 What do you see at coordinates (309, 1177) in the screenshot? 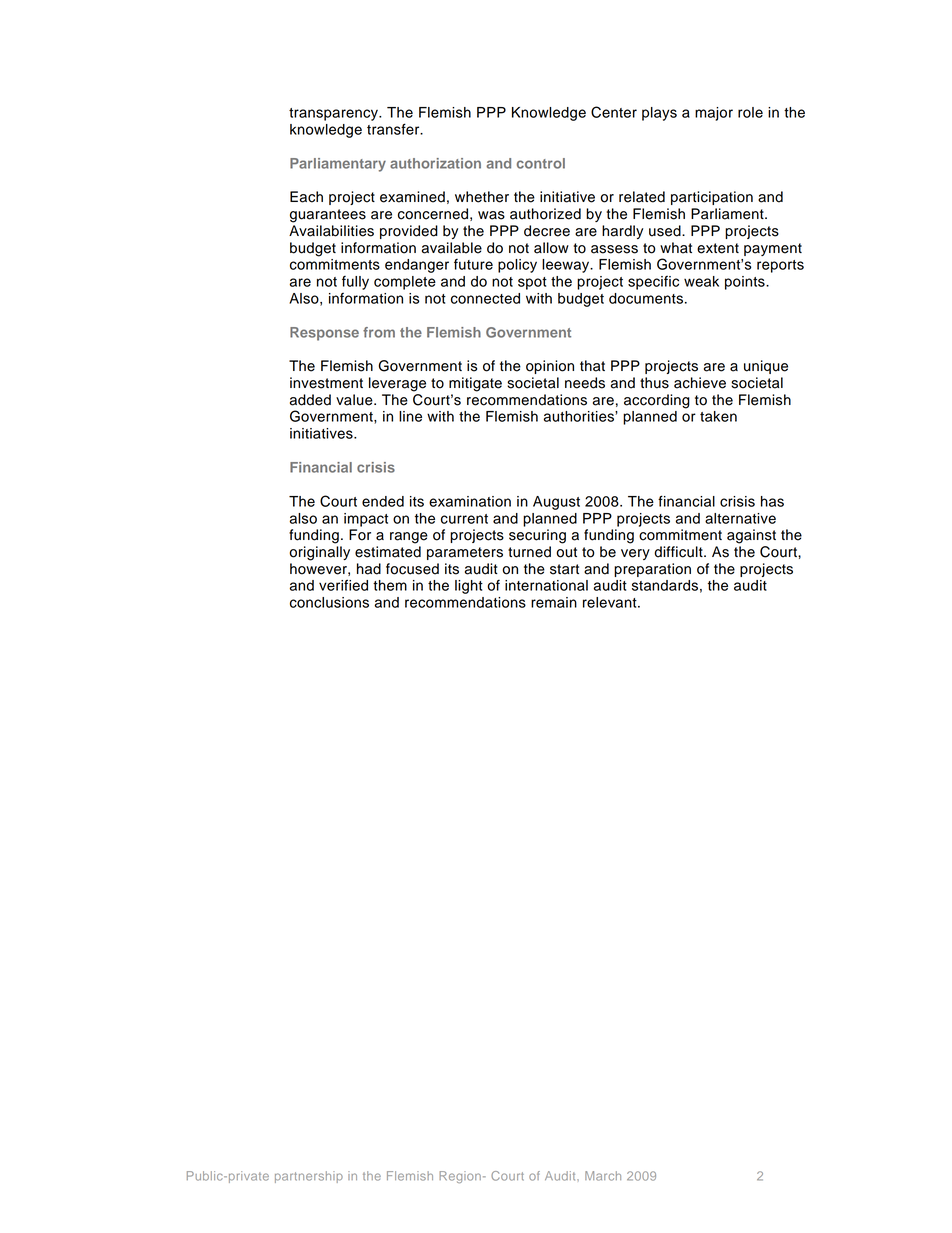
I see `partnership` at bounding box center [309, 1177].
